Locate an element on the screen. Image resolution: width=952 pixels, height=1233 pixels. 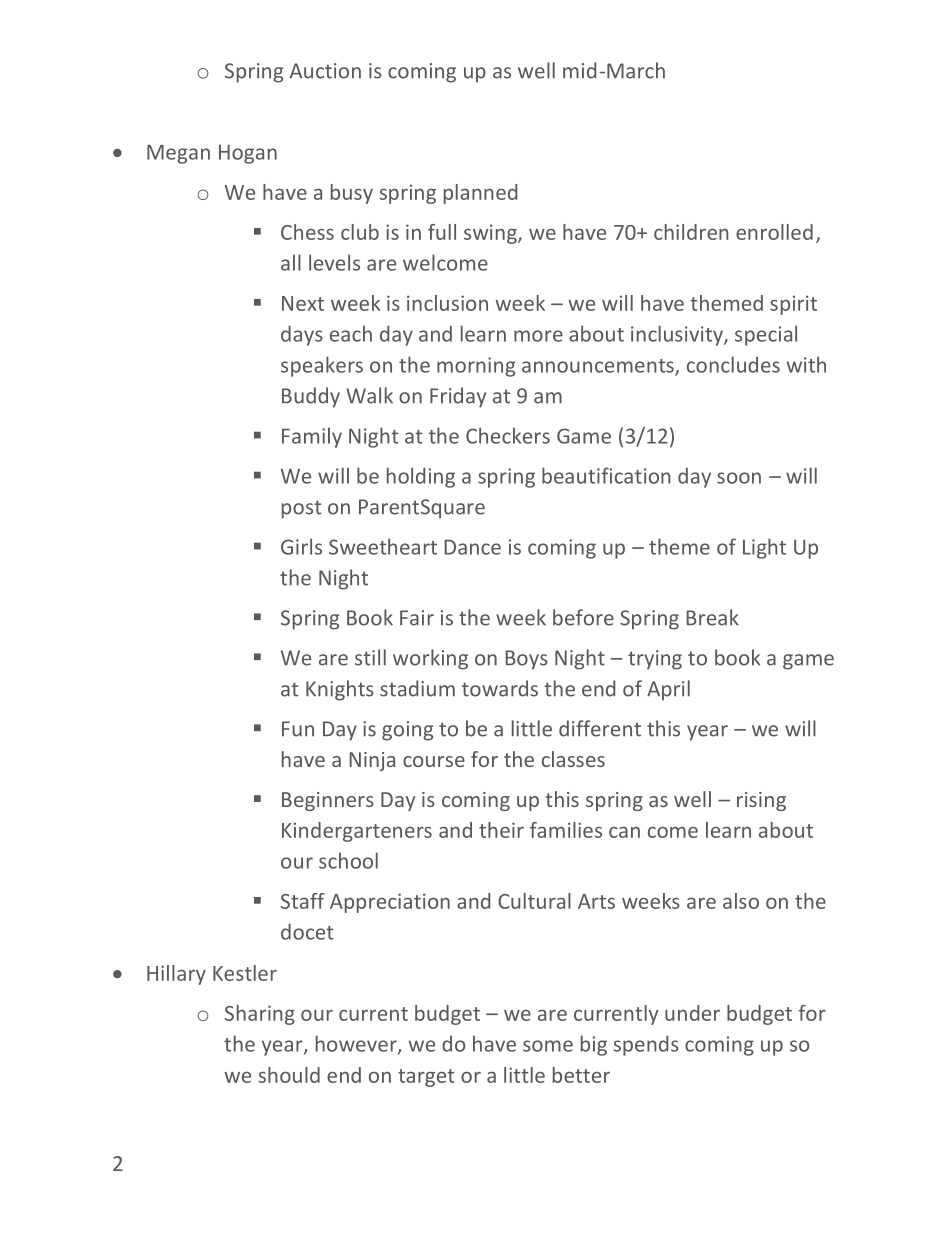
Dance is located at coordinates (472, 547).
